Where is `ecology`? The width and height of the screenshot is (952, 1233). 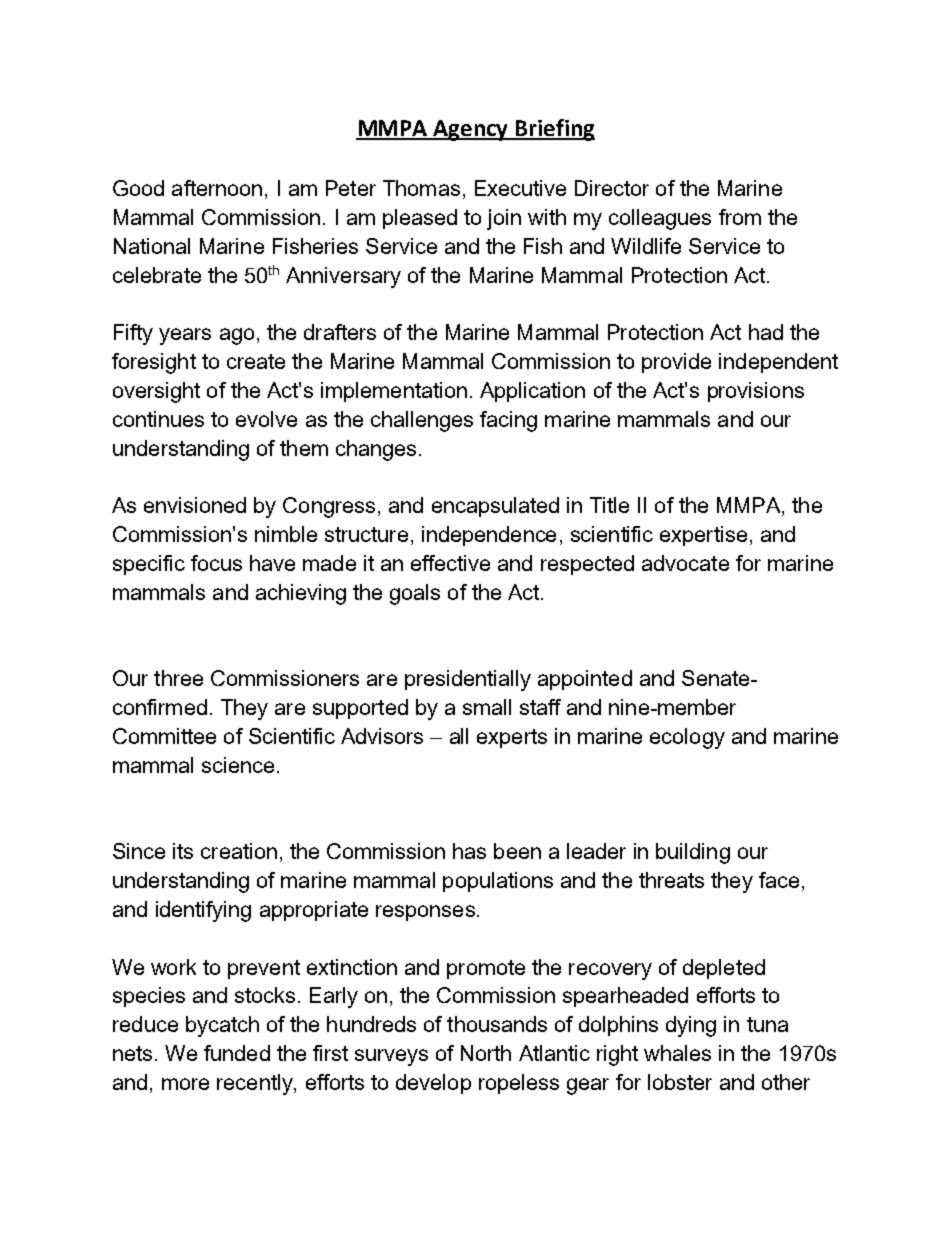 ecology is located at coordinates (687, 738).
